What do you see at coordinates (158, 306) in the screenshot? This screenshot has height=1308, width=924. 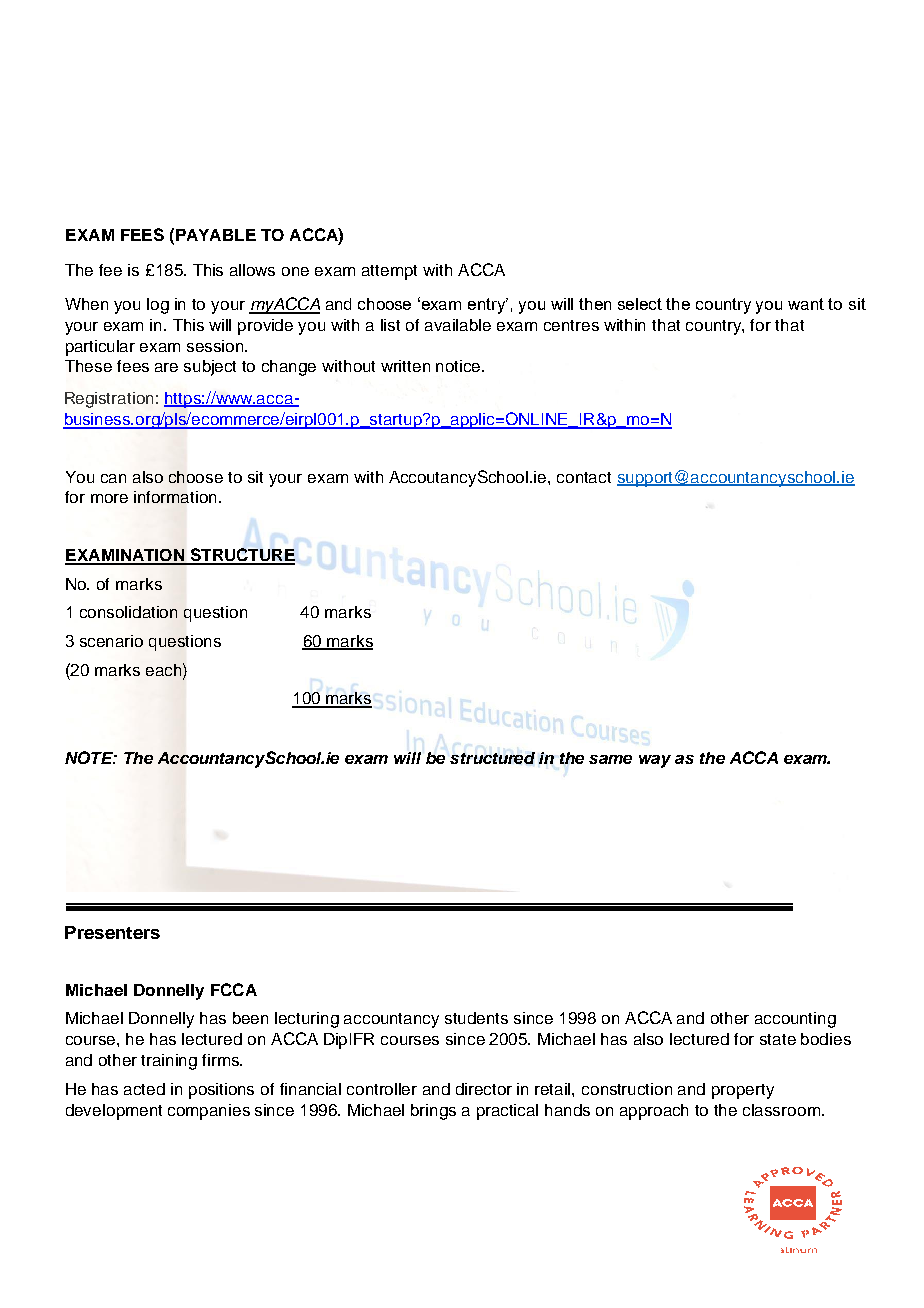 I see `log` at bounding box center [158, 306].
